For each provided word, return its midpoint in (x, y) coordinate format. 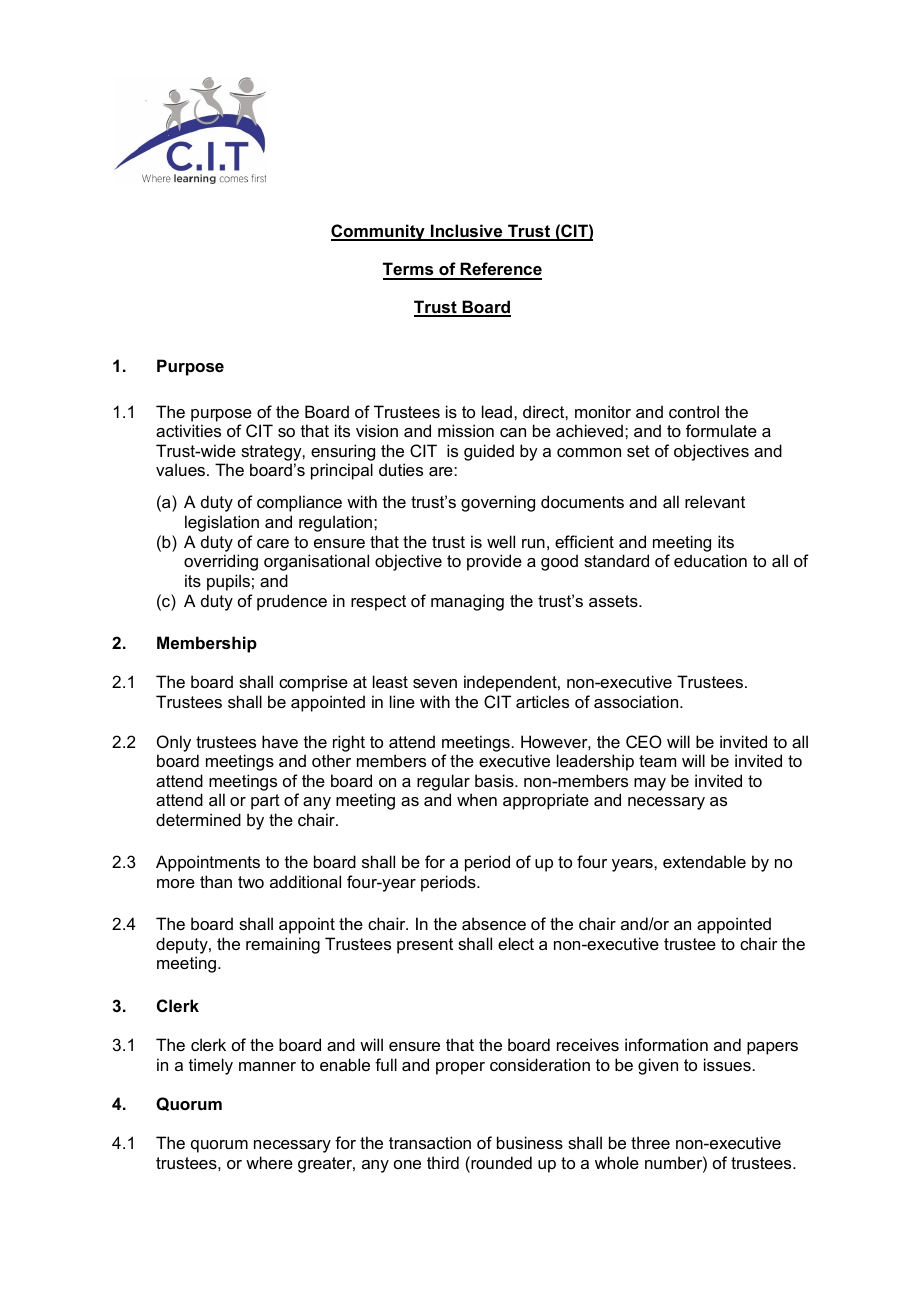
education (710, 560)
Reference (500, 270)
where (269, 1162)
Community (379, 232)
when (477, 799)
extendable (704, 861)
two (251, 882)
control (694, 411)
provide (494, 562)
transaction (430, 1142)
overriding (221, 562)
